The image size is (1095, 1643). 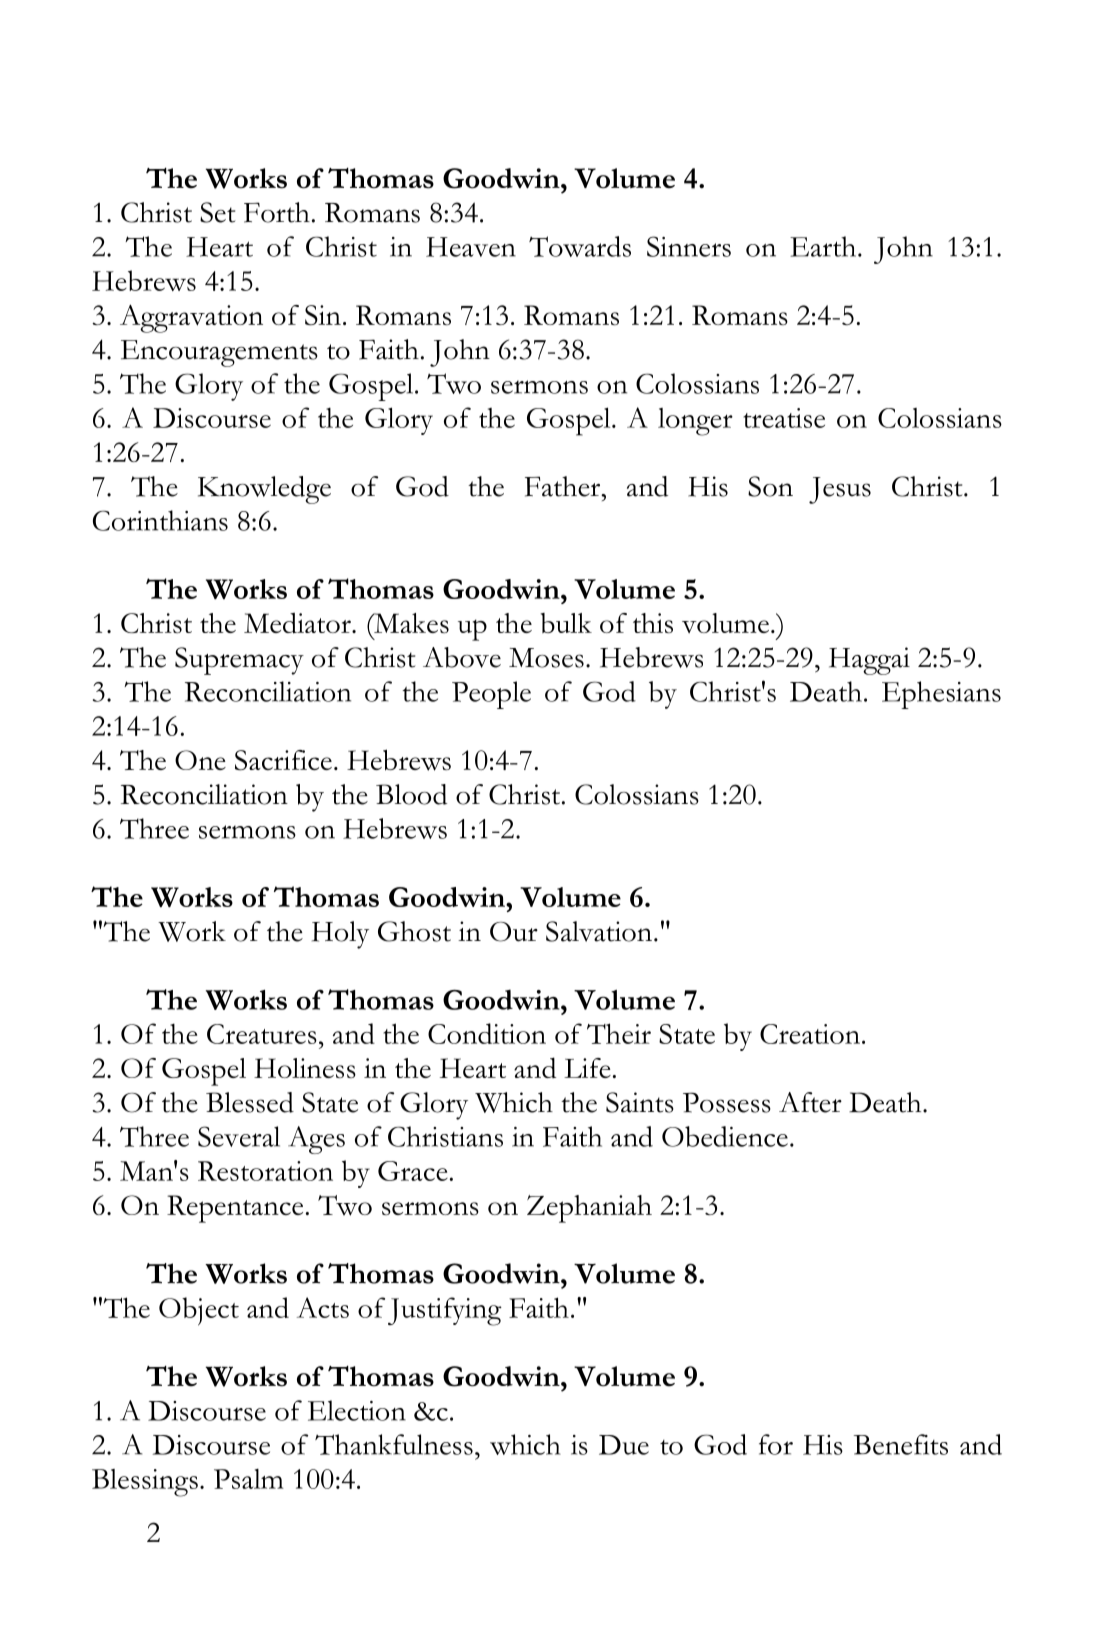 What do you see at coordinates (580, 246) in the screenshot?
I see `Towards` at bounding box center [580, 246].
